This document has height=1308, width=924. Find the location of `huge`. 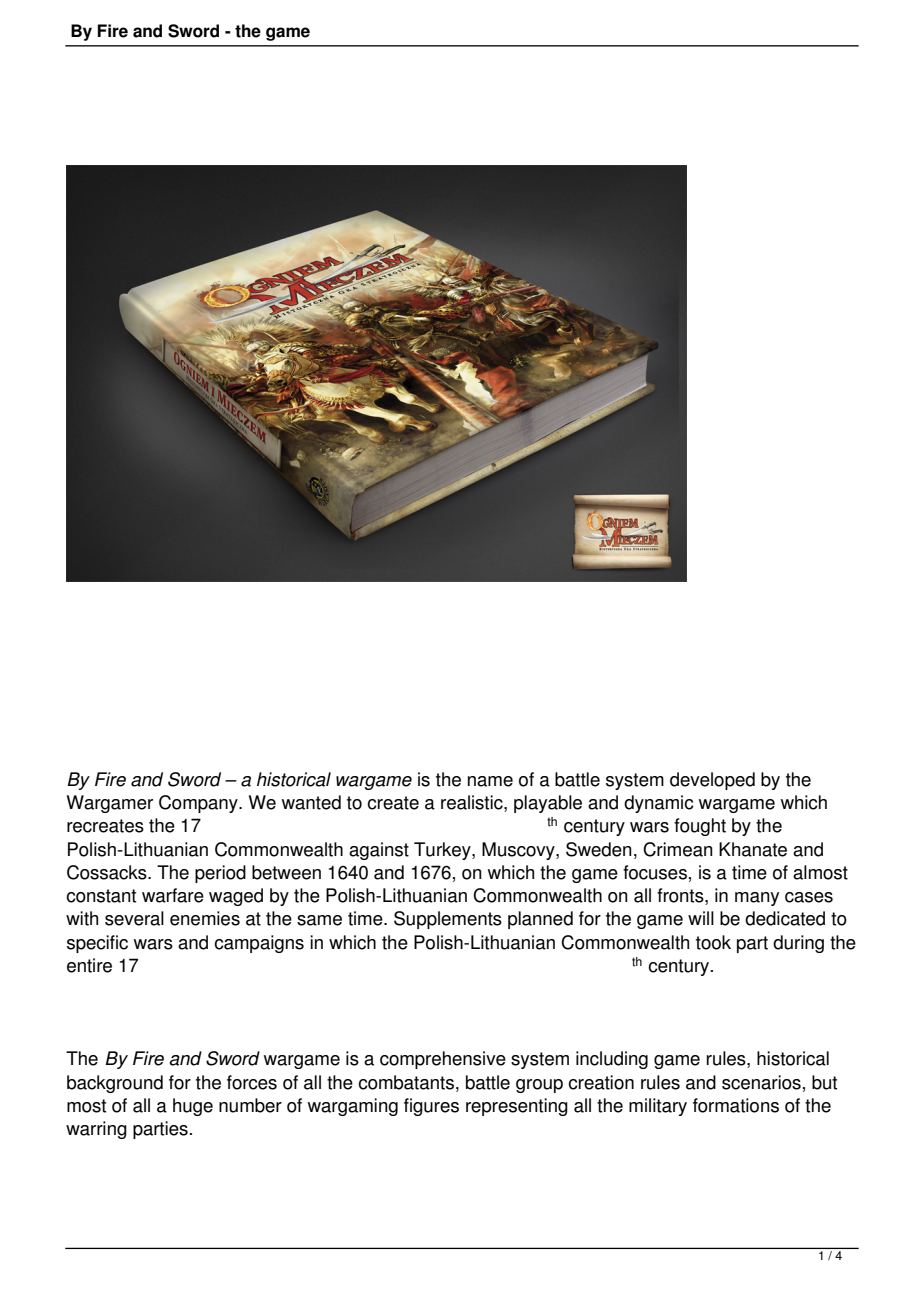

huge is located at coordinates (193, 1107).
